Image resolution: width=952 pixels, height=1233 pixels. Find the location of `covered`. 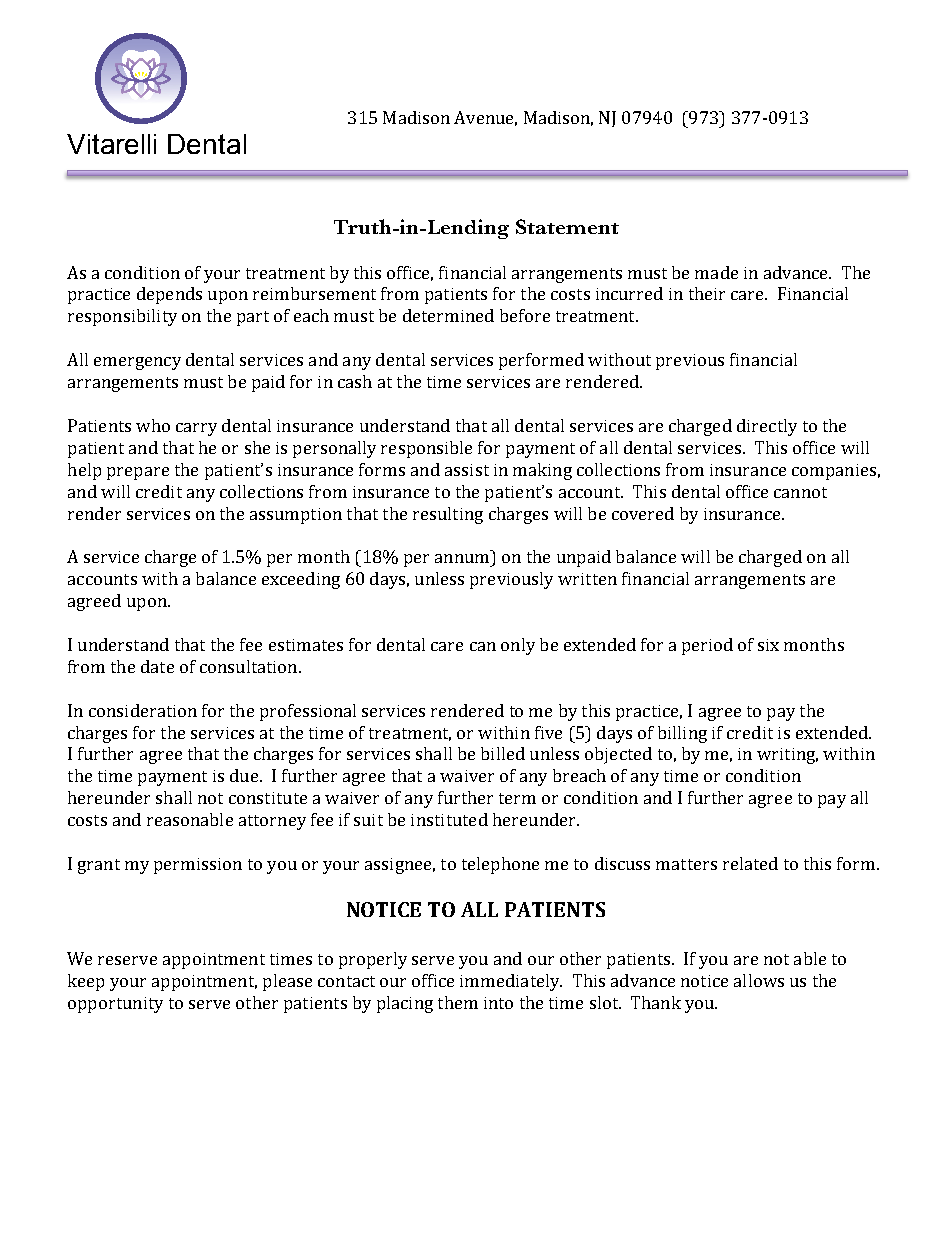

covered is located at coordinates (643, 513).
